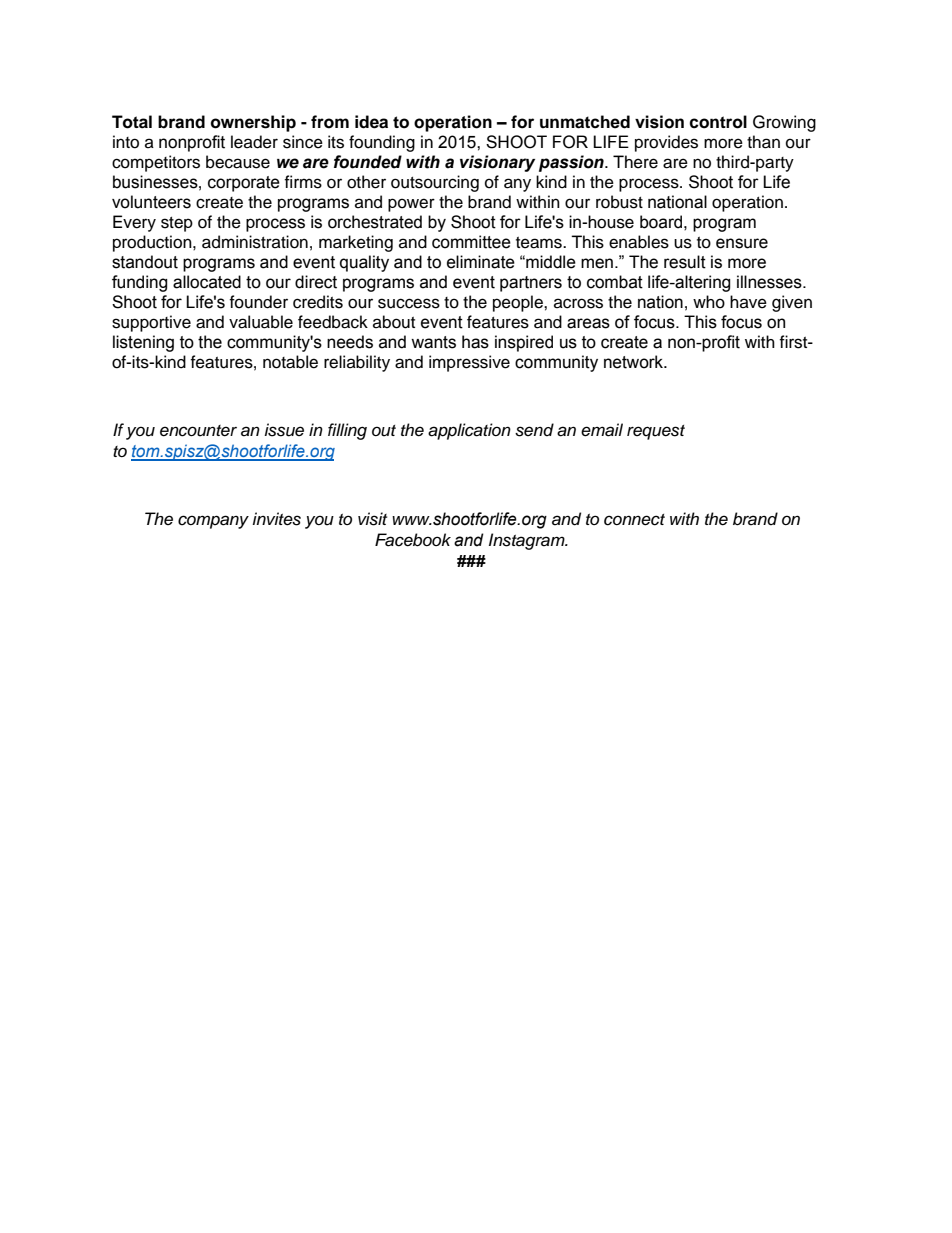 This document has height=1233, width=952. I want to click on has, so click(475, 342).
